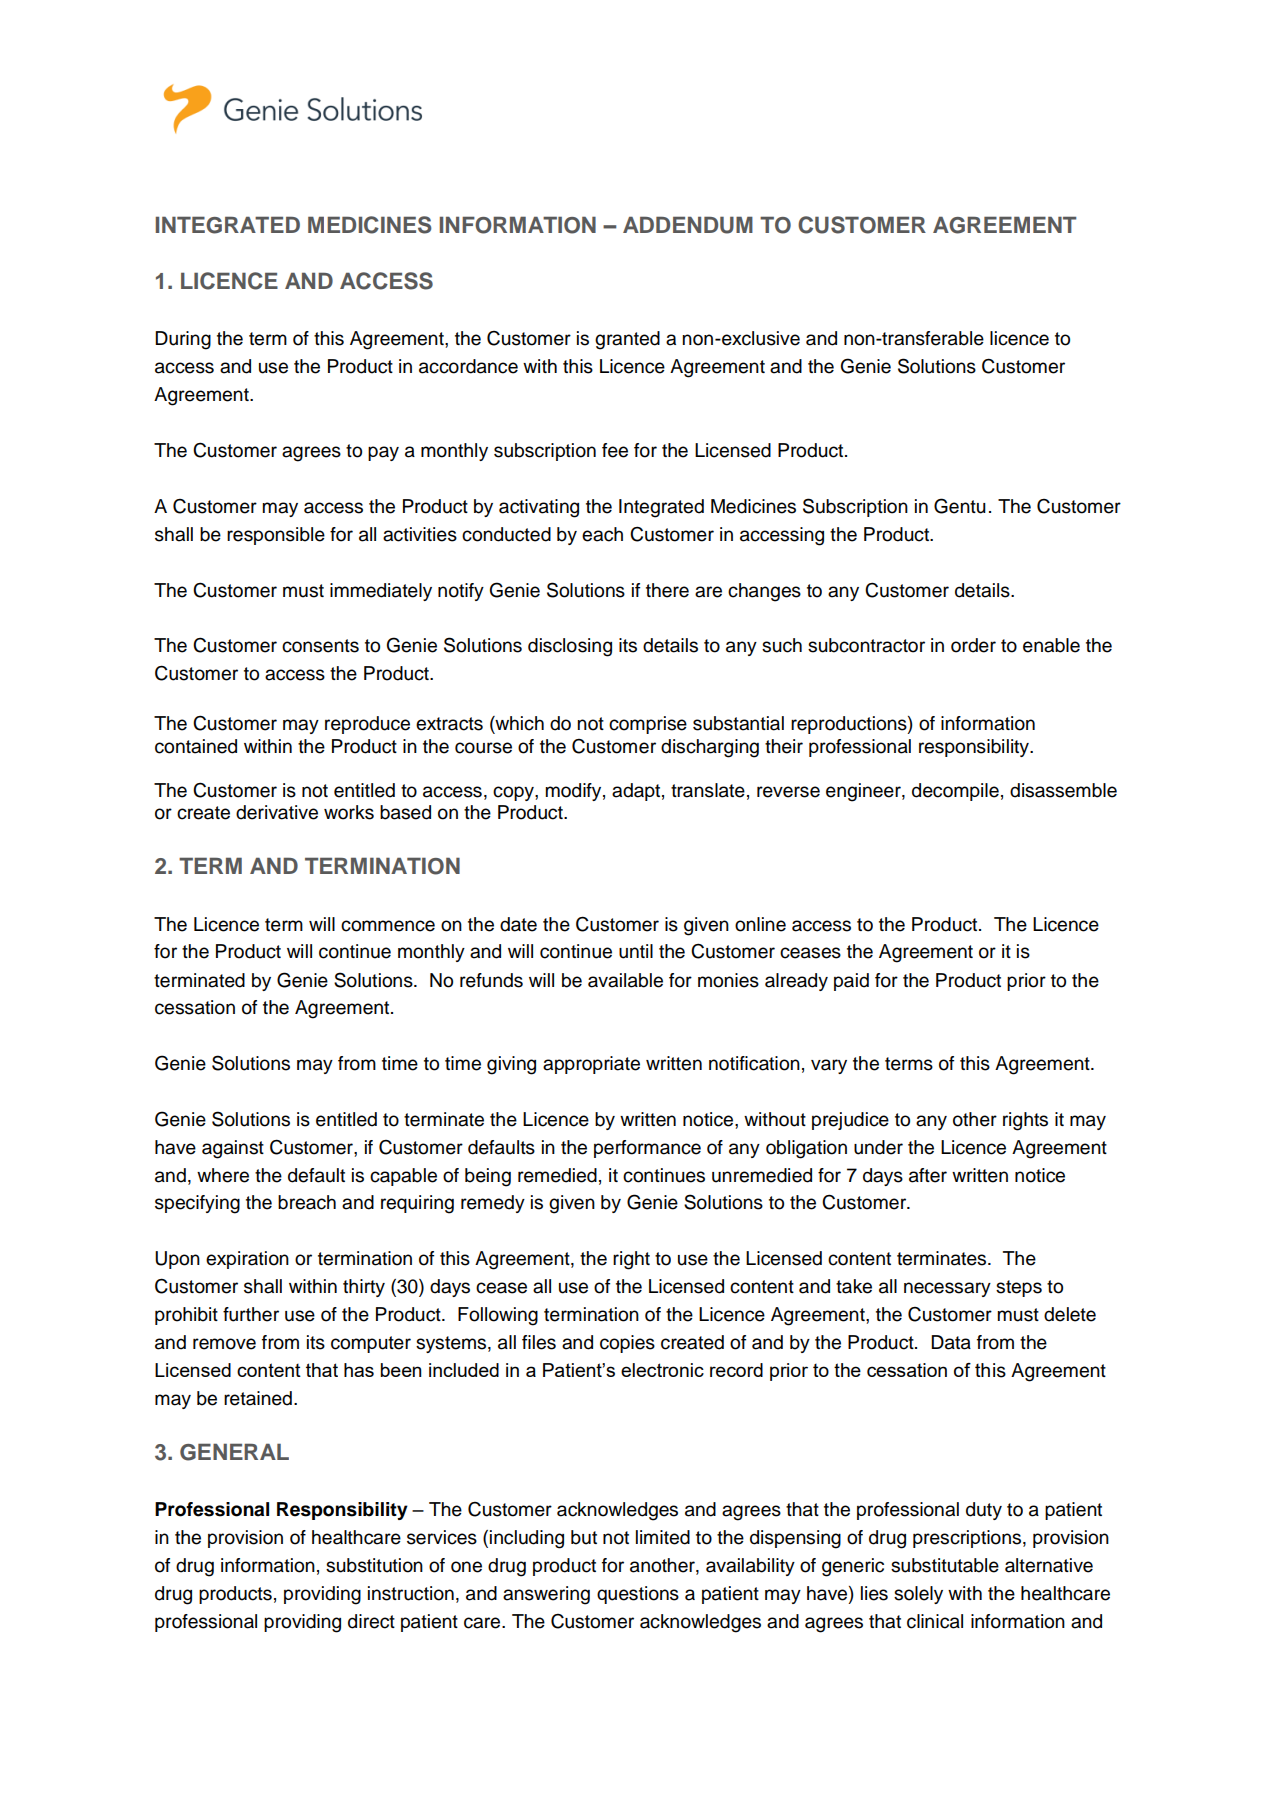 Image resolution: width=1277 pixels, height=1806 pixels. What do you see at coordinates (688, 225) in the screenshot?
I see `ADDENDUM` at bounding box center [688, 225].
